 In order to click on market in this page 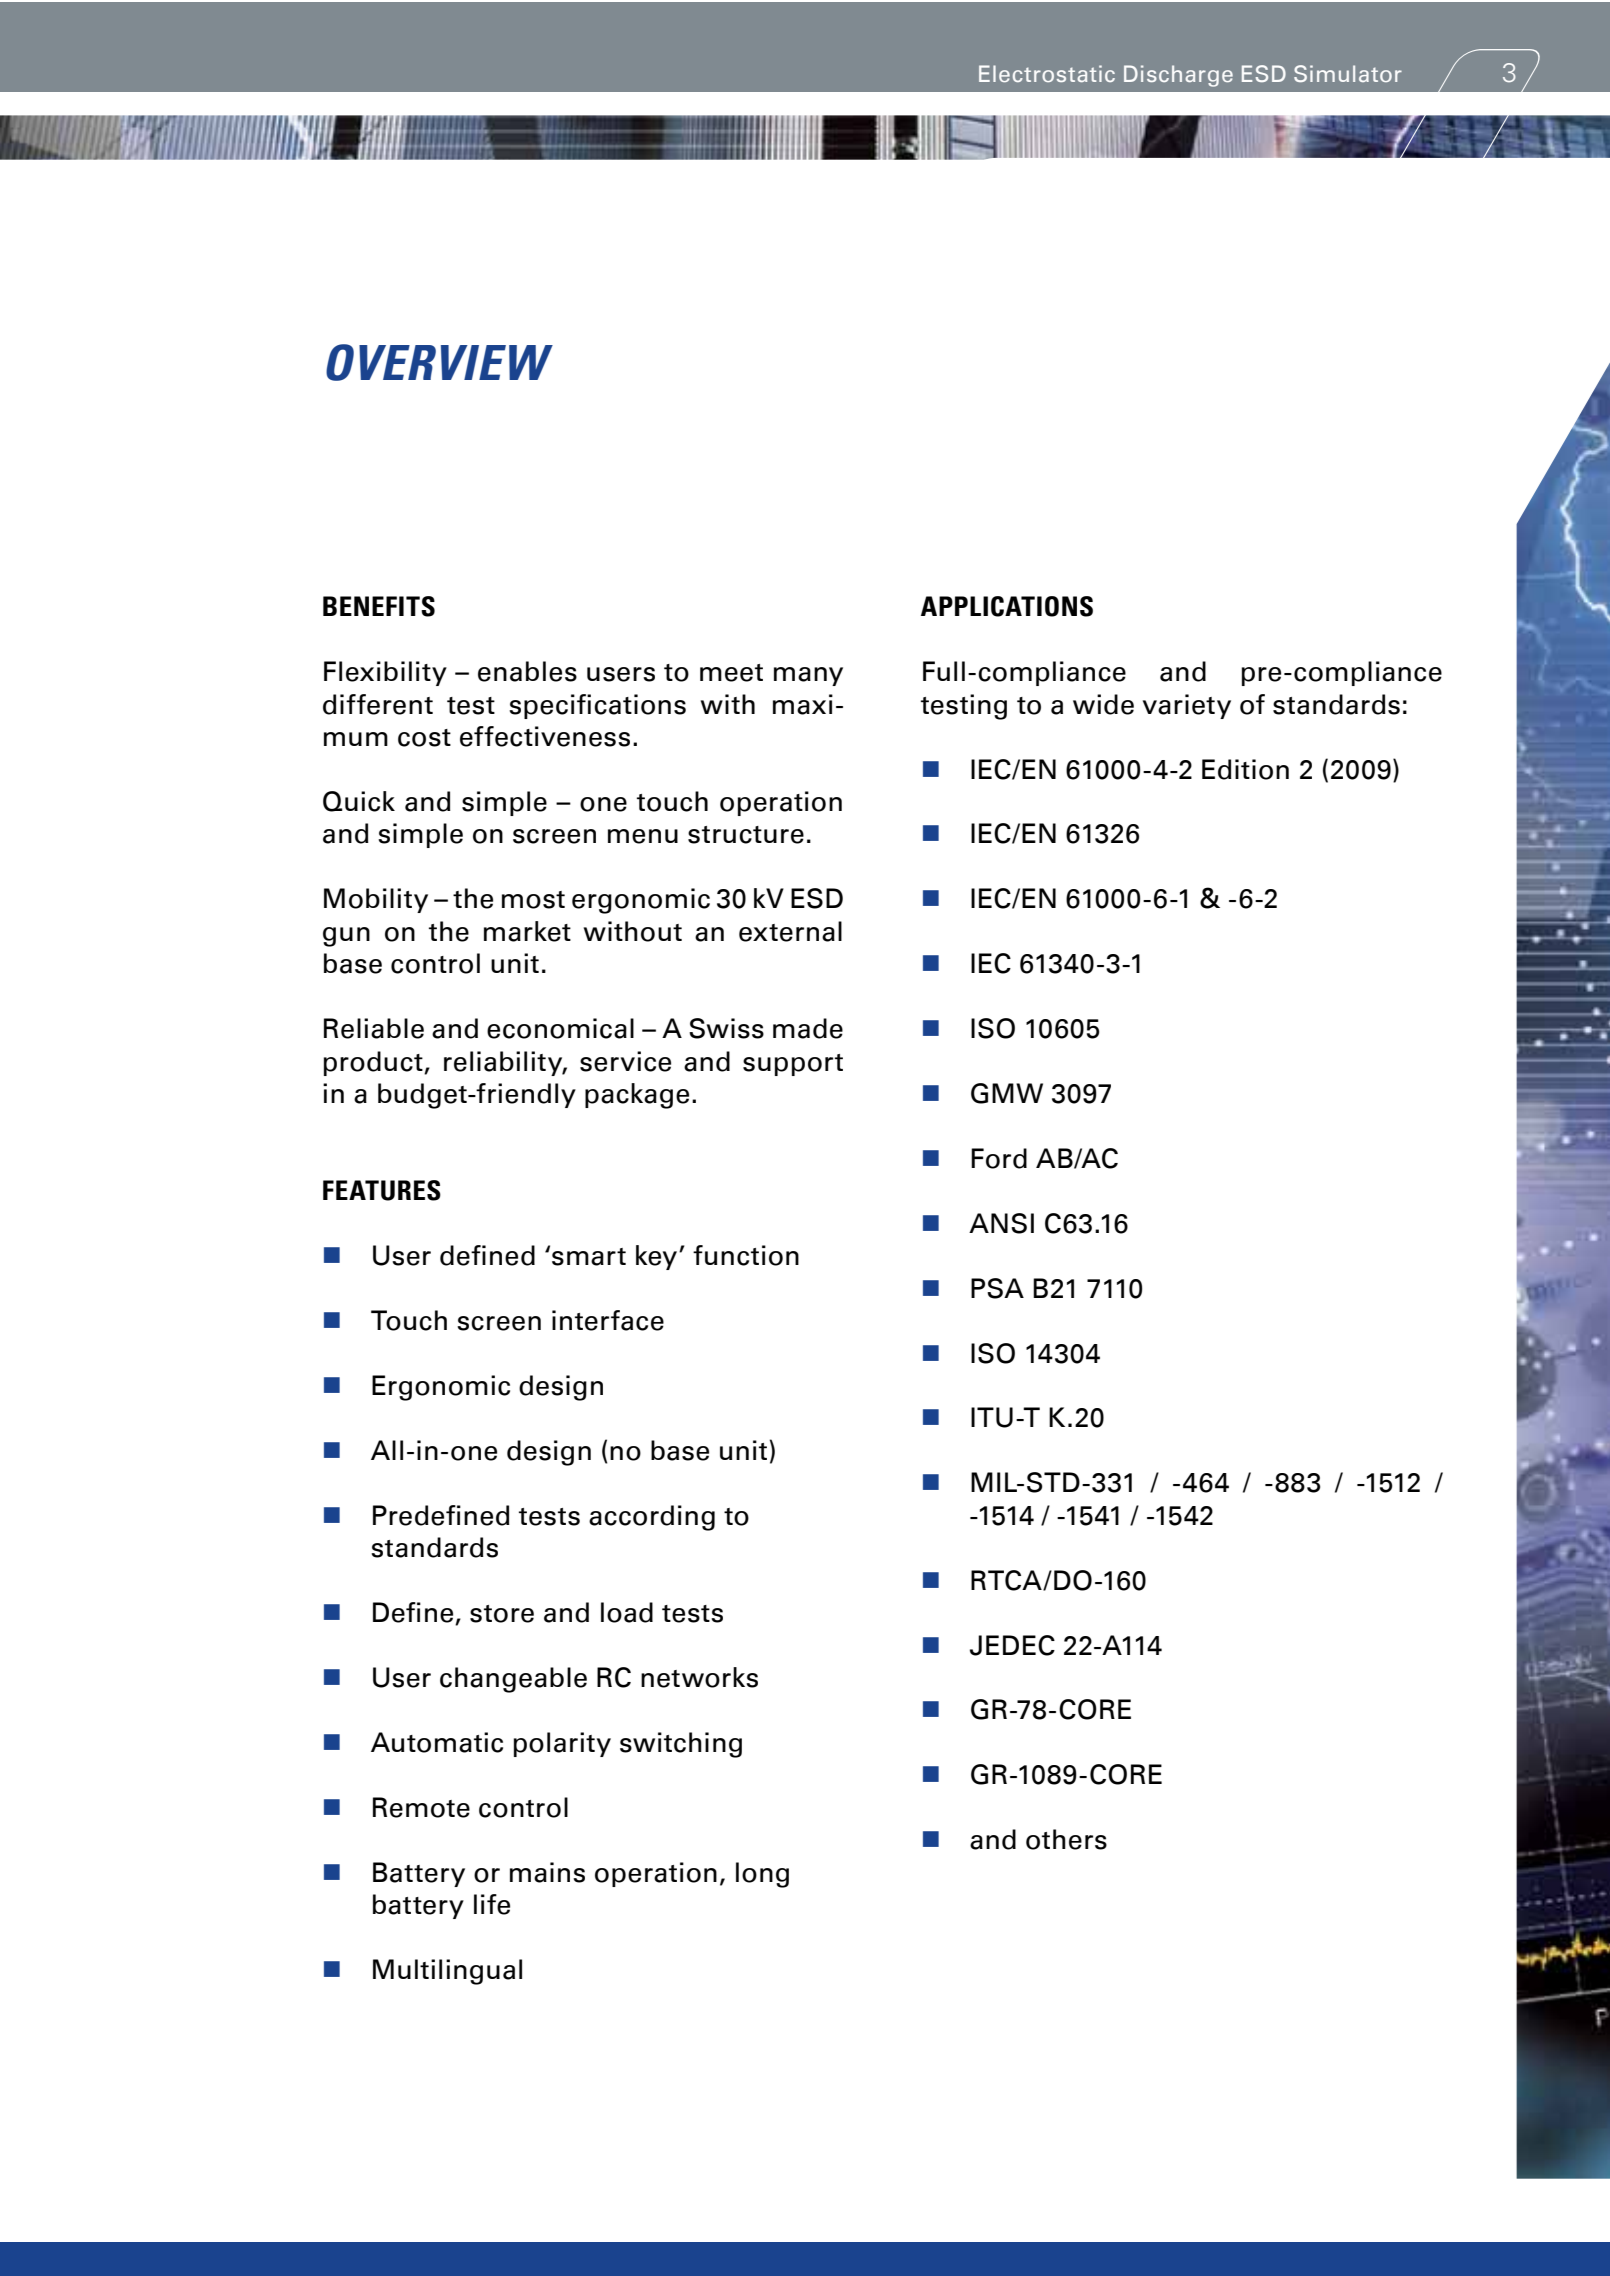, I will do `click(527, 931)`.
